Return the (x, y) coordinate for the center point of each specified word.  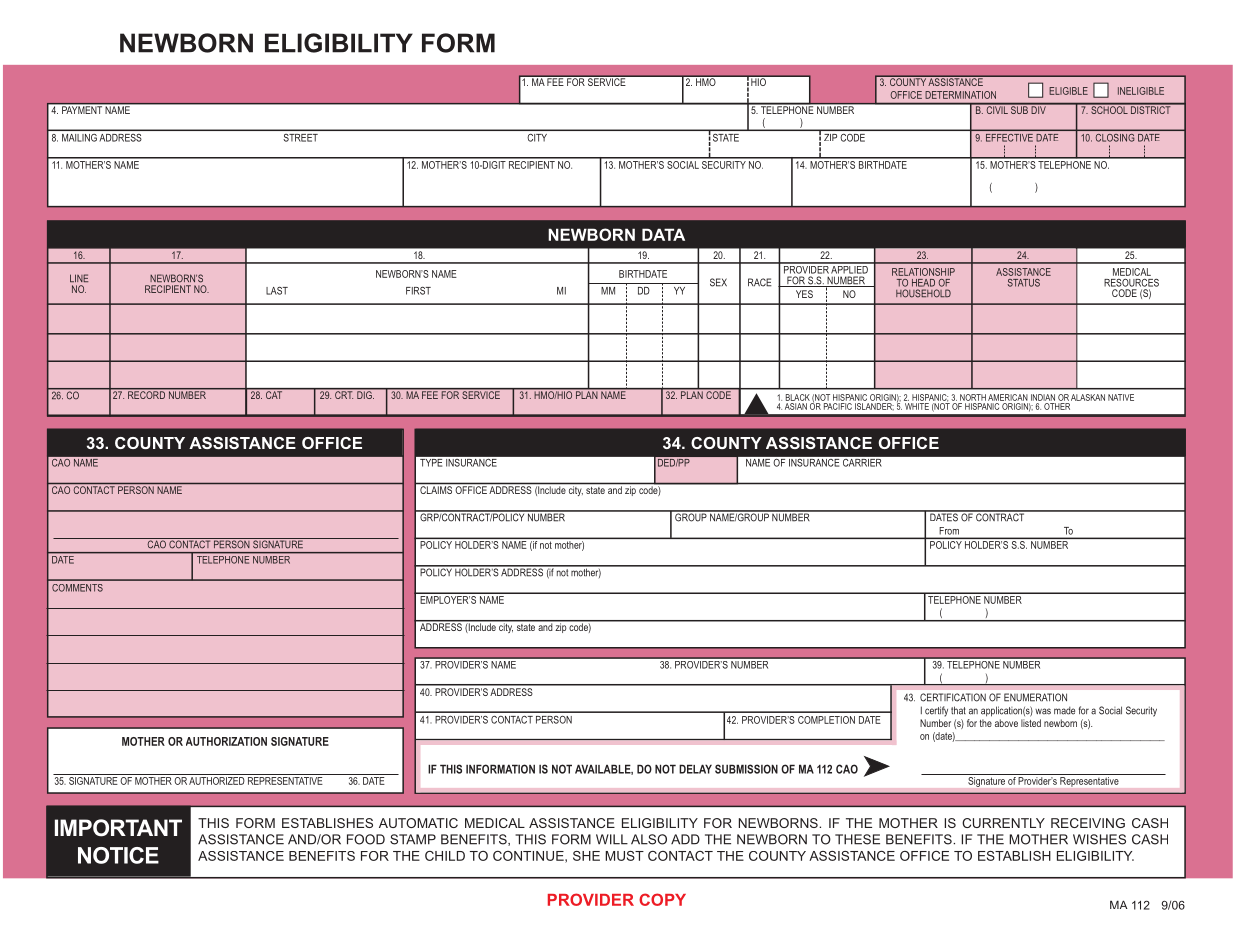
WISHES (1099, 839)
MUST (624, 856)
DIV (1038, 109)
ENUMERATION (1035, 697)
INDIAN (1043, 397)
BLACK (798, 397)
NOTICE (118, 855)
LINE (79, 278)
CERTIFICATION (953, 697)
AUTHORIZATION (226, 741)
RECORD (146, 394)
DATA (663, 234)
